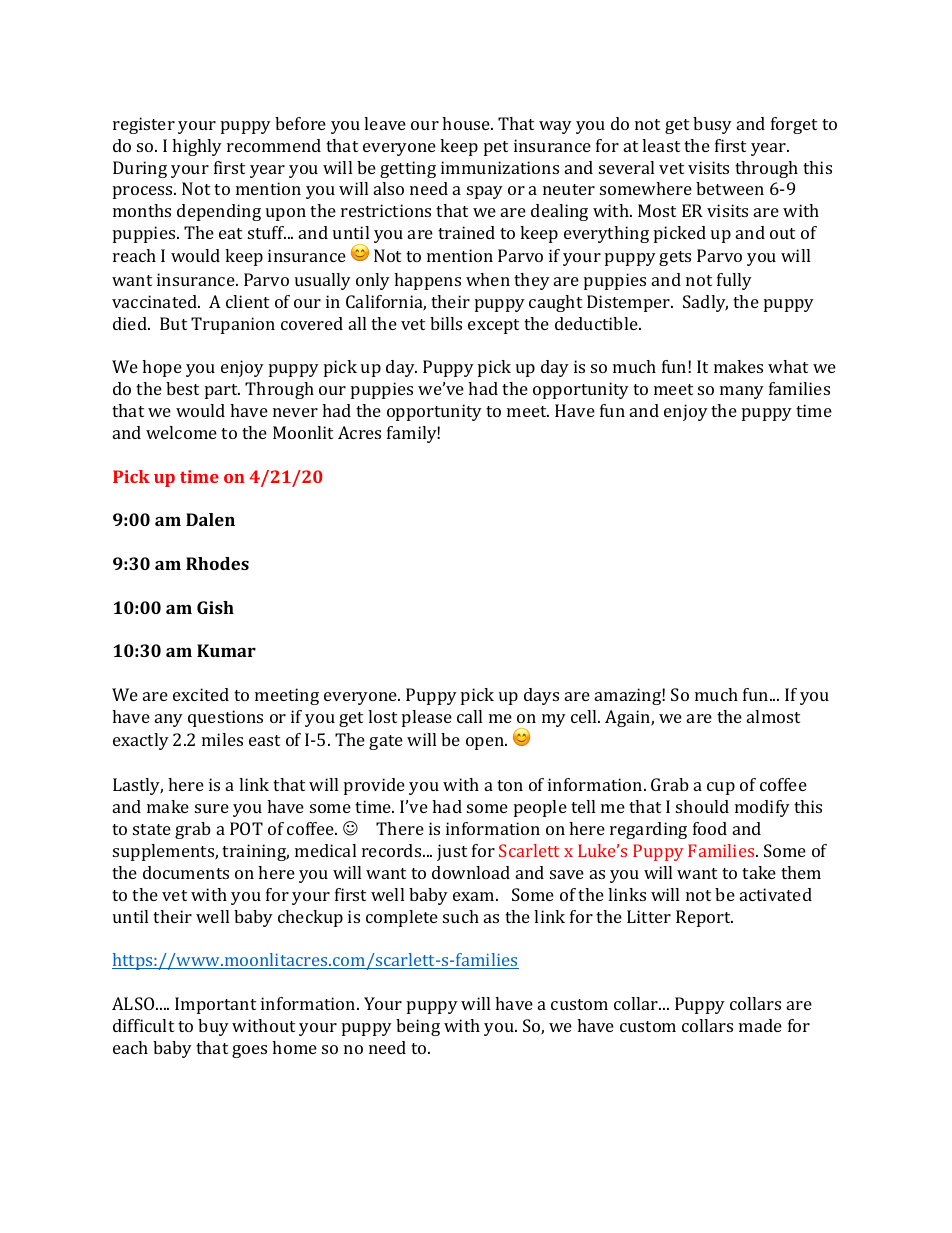  Describe the element at coordinates (197, 147) in the screenshot. I see `highly` at that location.
